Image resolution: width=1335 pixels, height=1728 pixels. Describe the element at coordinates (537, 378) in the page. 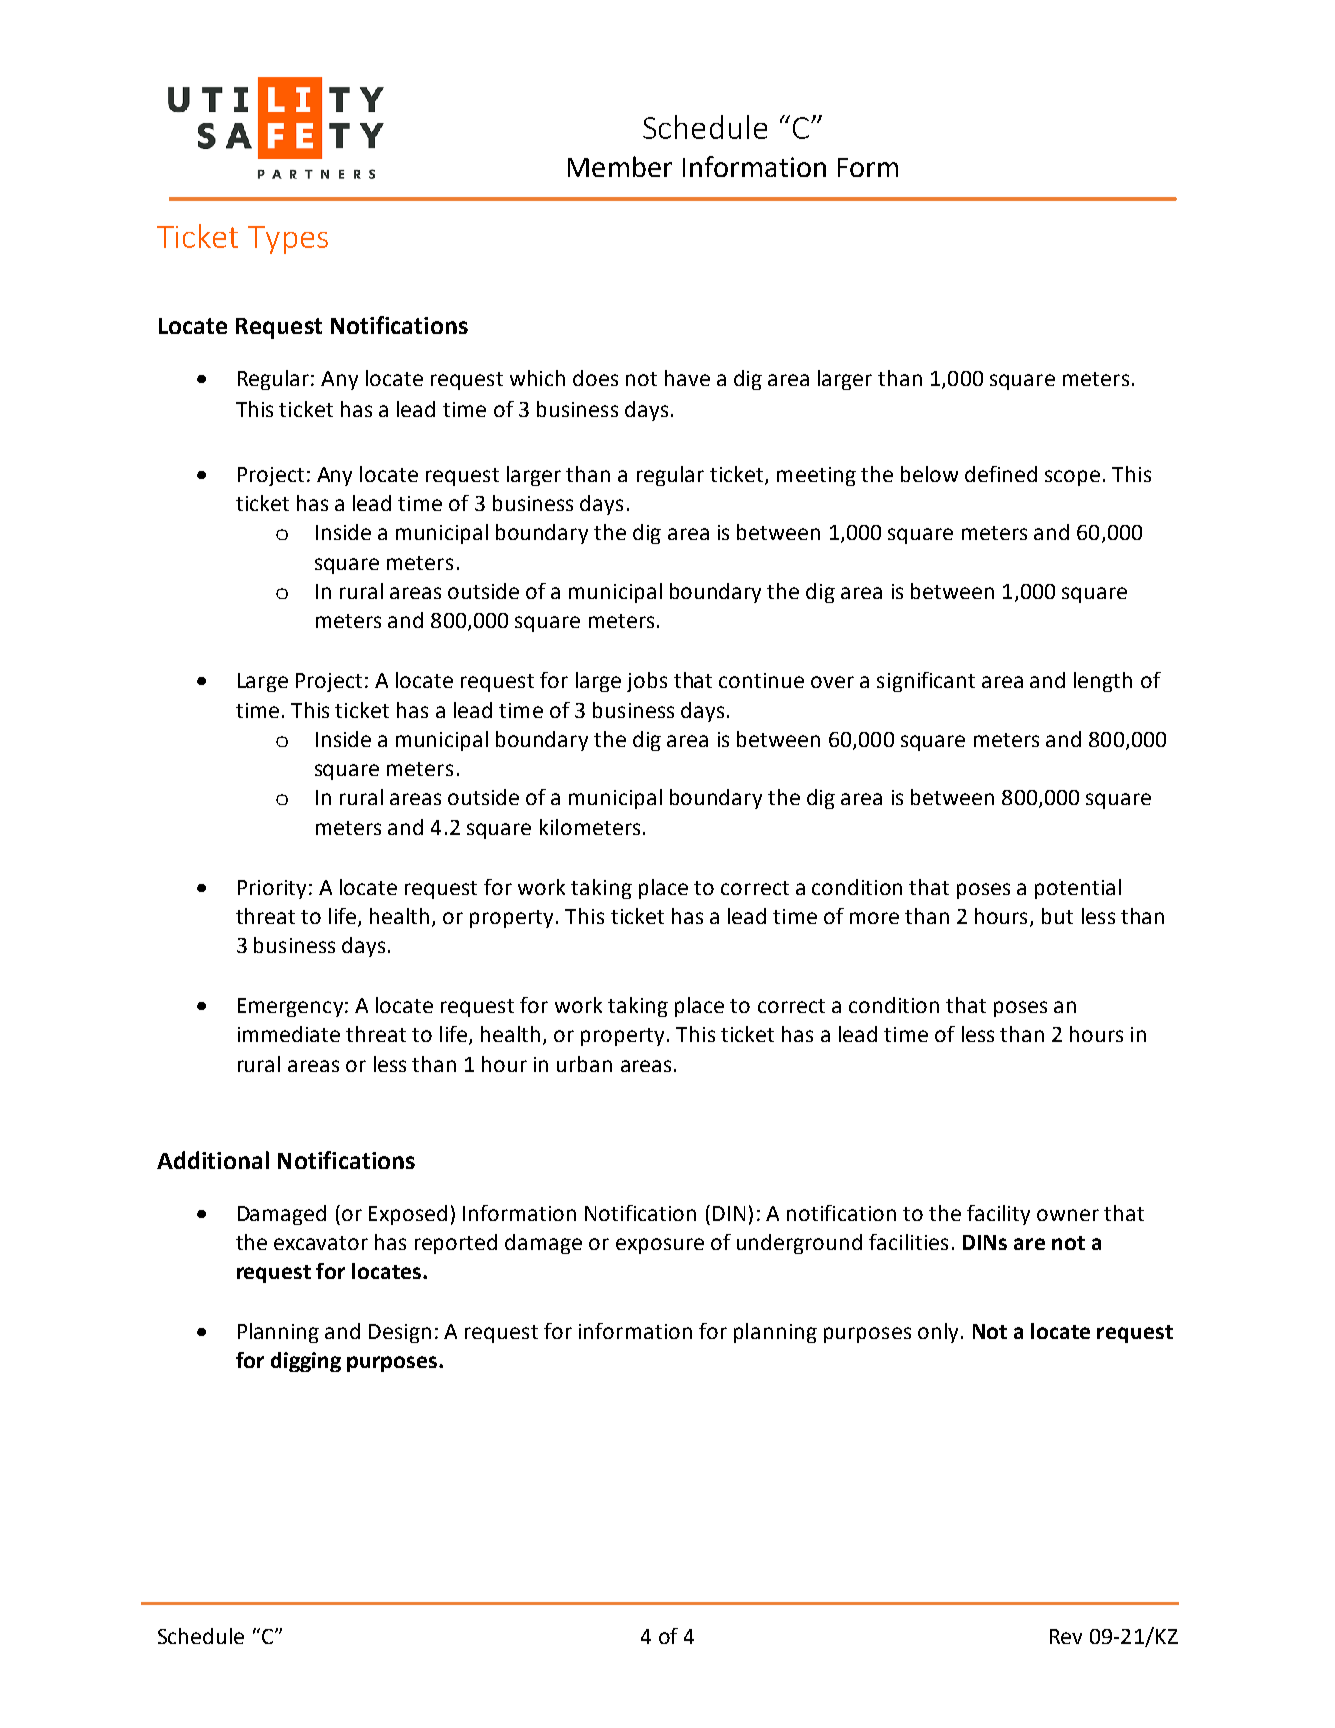

I see `which` at that location.
